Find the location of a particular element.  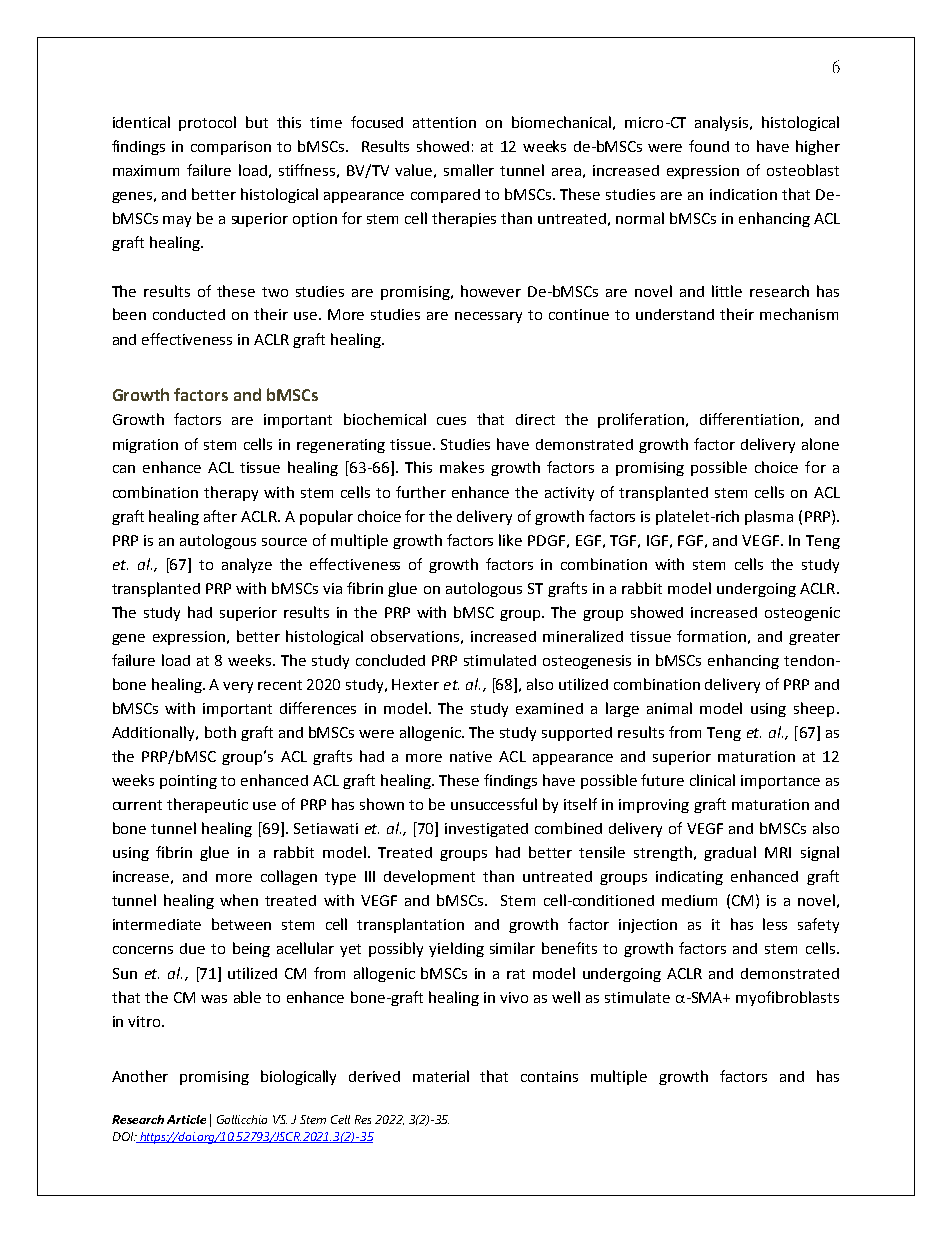

analyze is located at coordinates (247, 565).
